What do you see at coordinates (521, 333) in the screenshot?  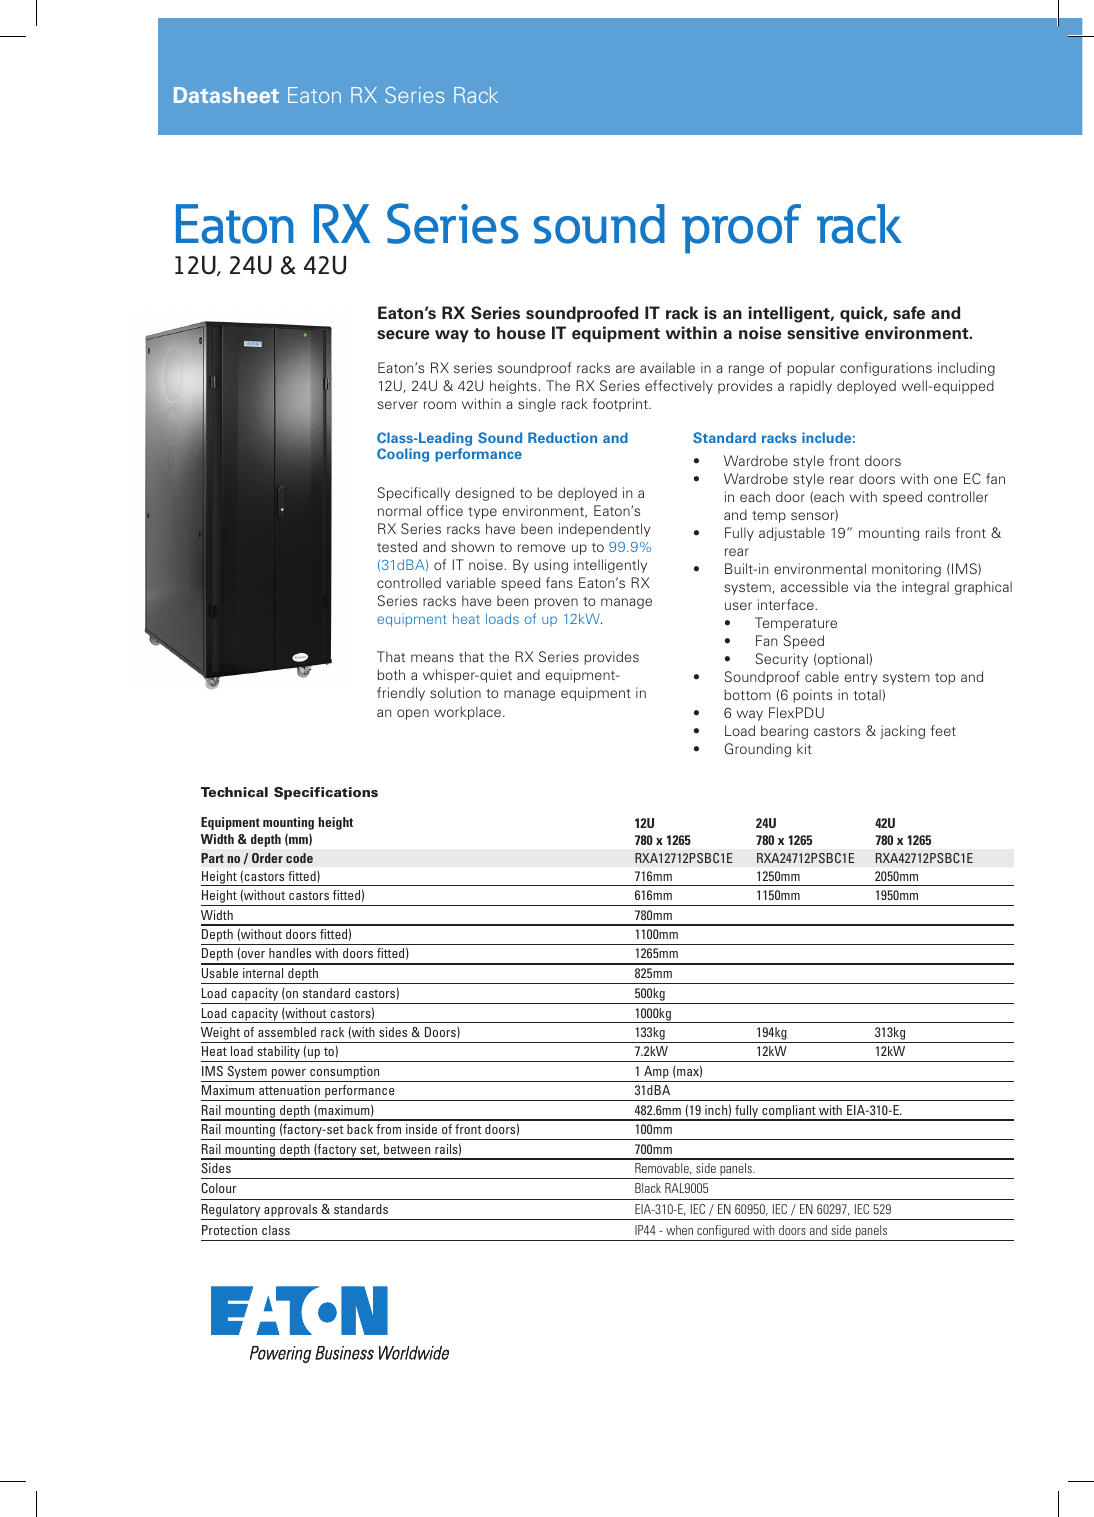 I see `house` at bounding box center [521, 333].
